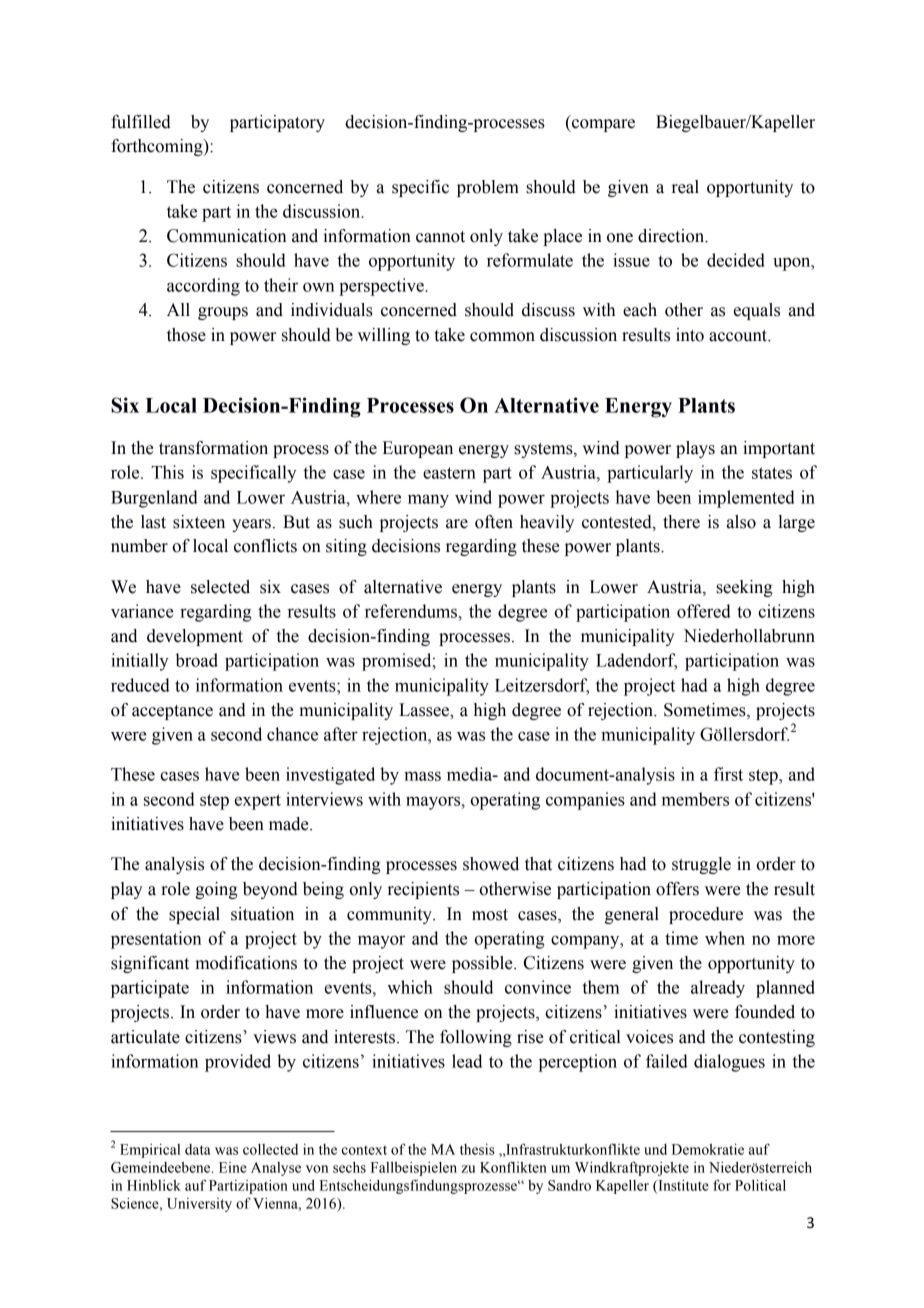  Describe the element at coordinates (197, 660) in the screenshot. I see `broad` at that location.
